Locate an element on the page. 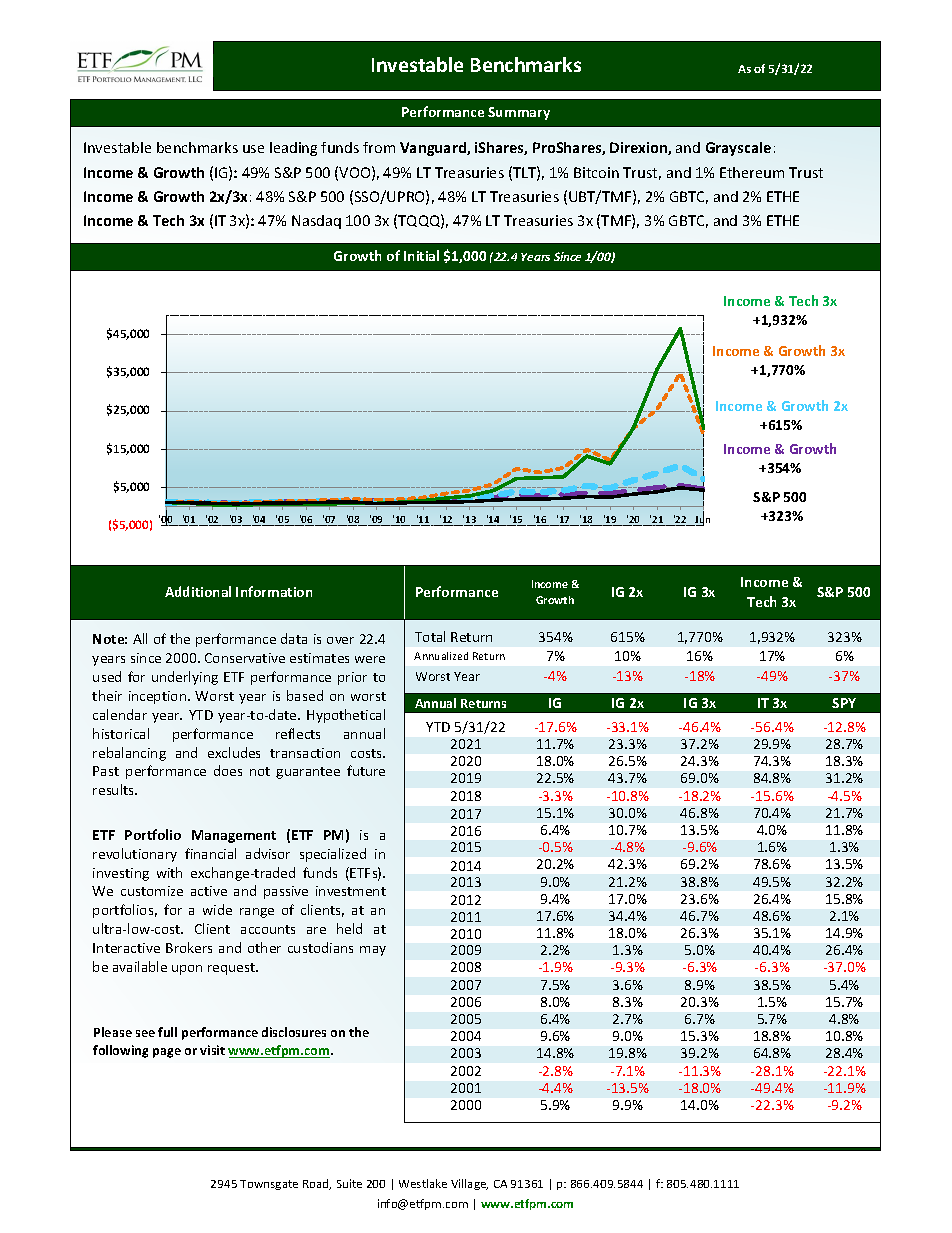  SPY is located at coordinates (844, 703).
